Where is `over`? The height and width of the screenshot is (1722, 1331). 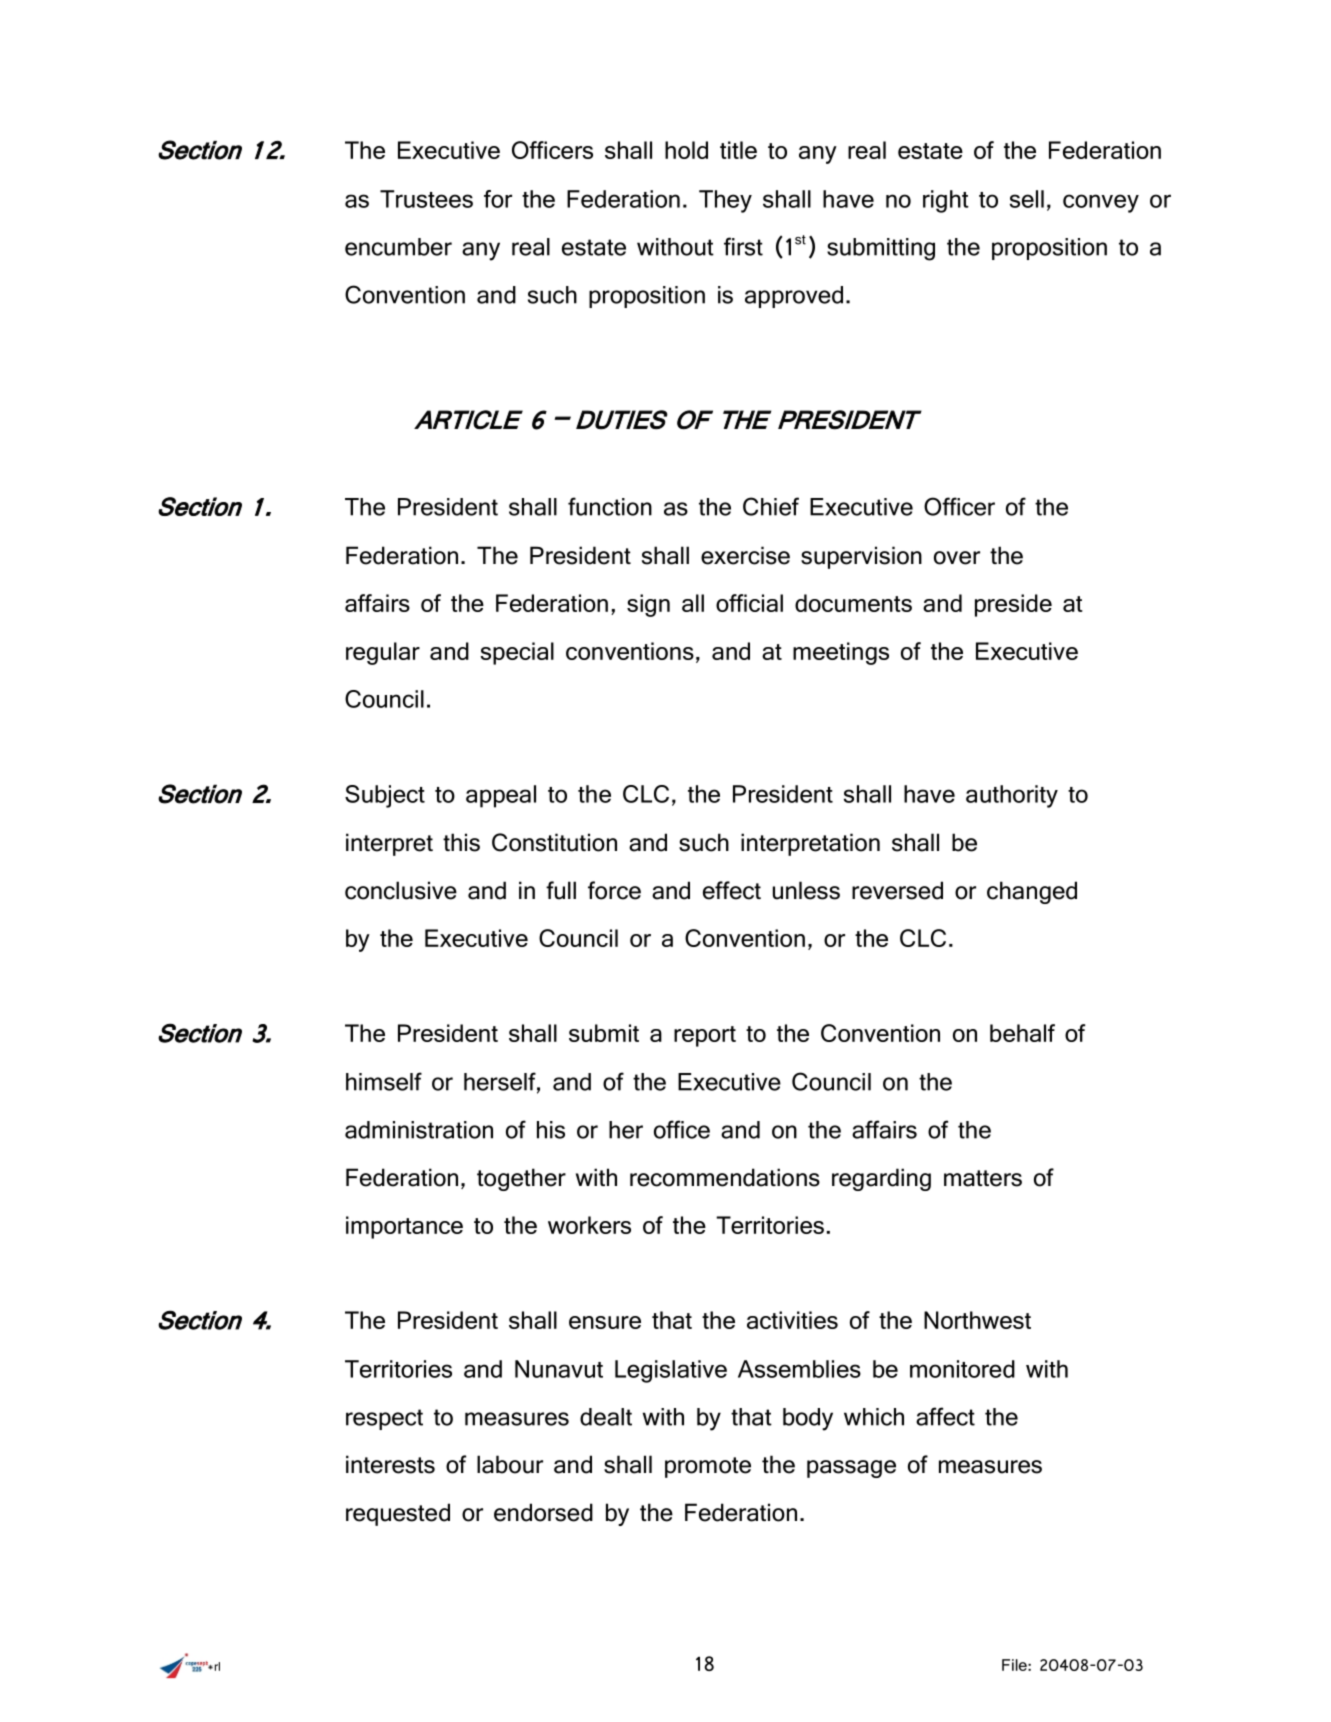
over is located at coordinates (957, 558).
